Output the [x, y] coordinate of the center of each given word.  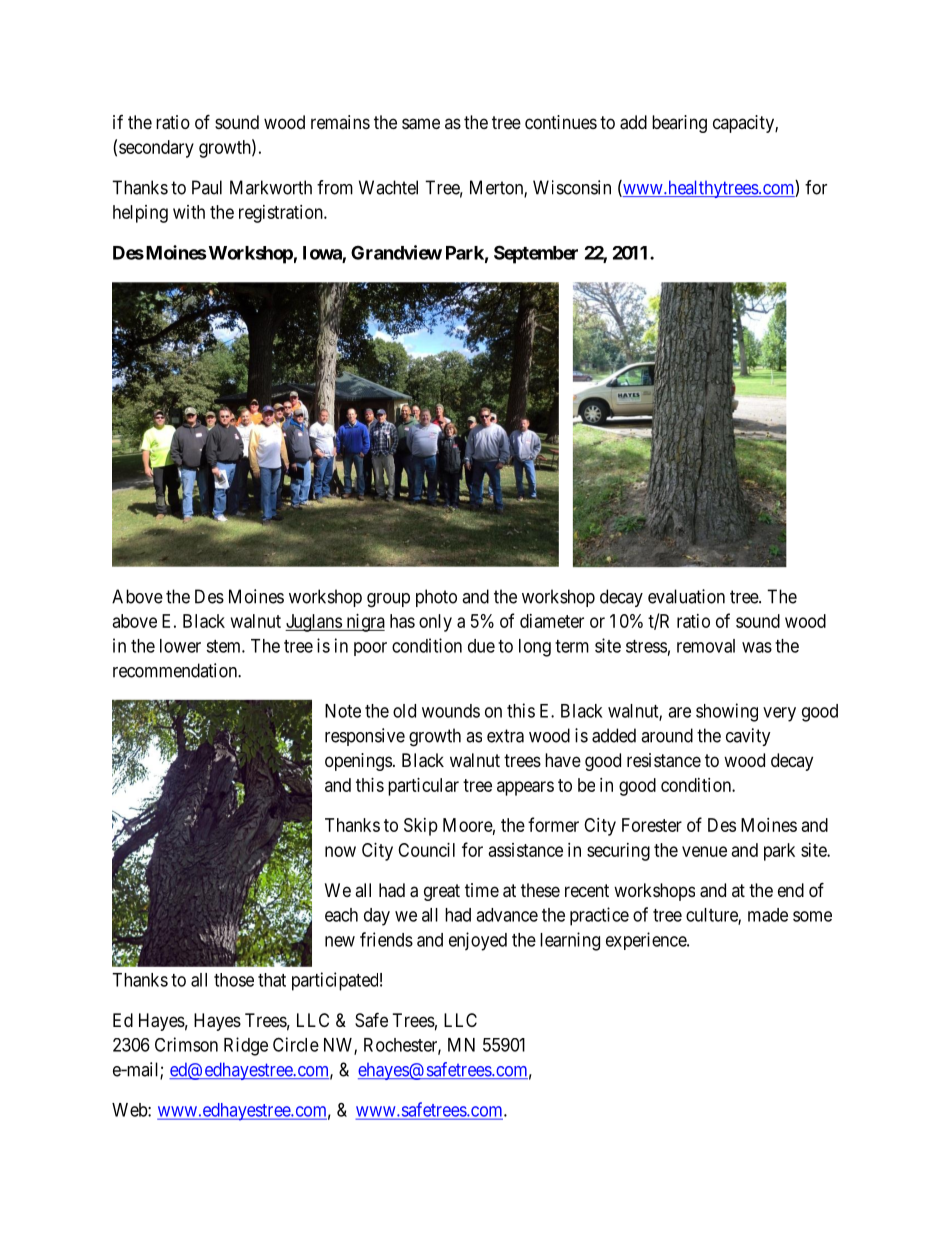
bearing [679, 124]
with [189, 212]
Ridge [246, 1046]
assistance [526, 850]
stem [224, 646]
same [421, 124]
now [340, 851]
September [536, 254]
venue [704, 851]
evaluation [686, 596]
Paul [207, 187]
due [481, 646]
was [757, 647]
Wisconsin [572, 187]
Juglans [314, 623]
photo [436, 598]
